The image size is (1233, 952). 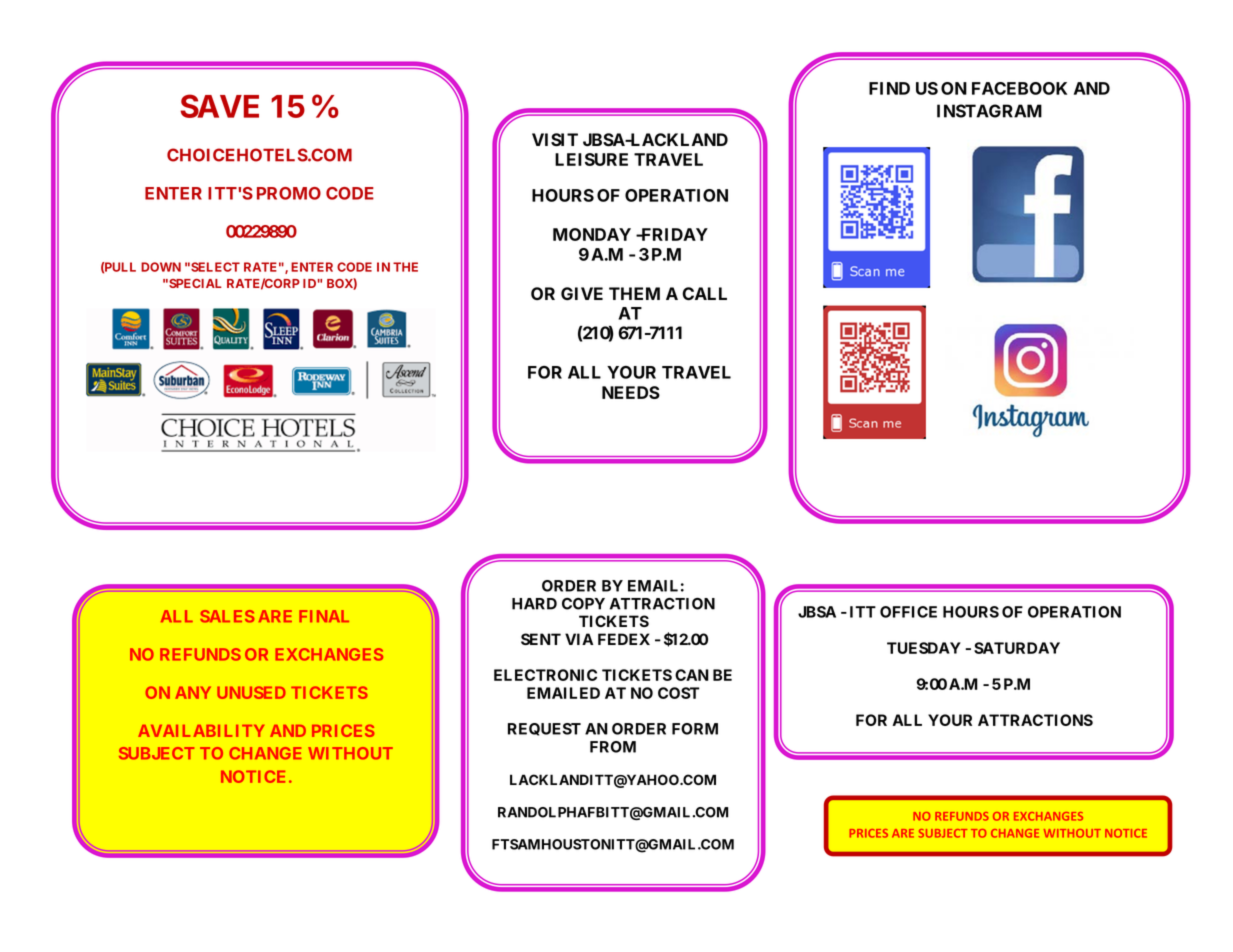 What do you see at coordinates (219, 106) in the screenshot?
I see `SAVE` at bounding box center [219, 106].
